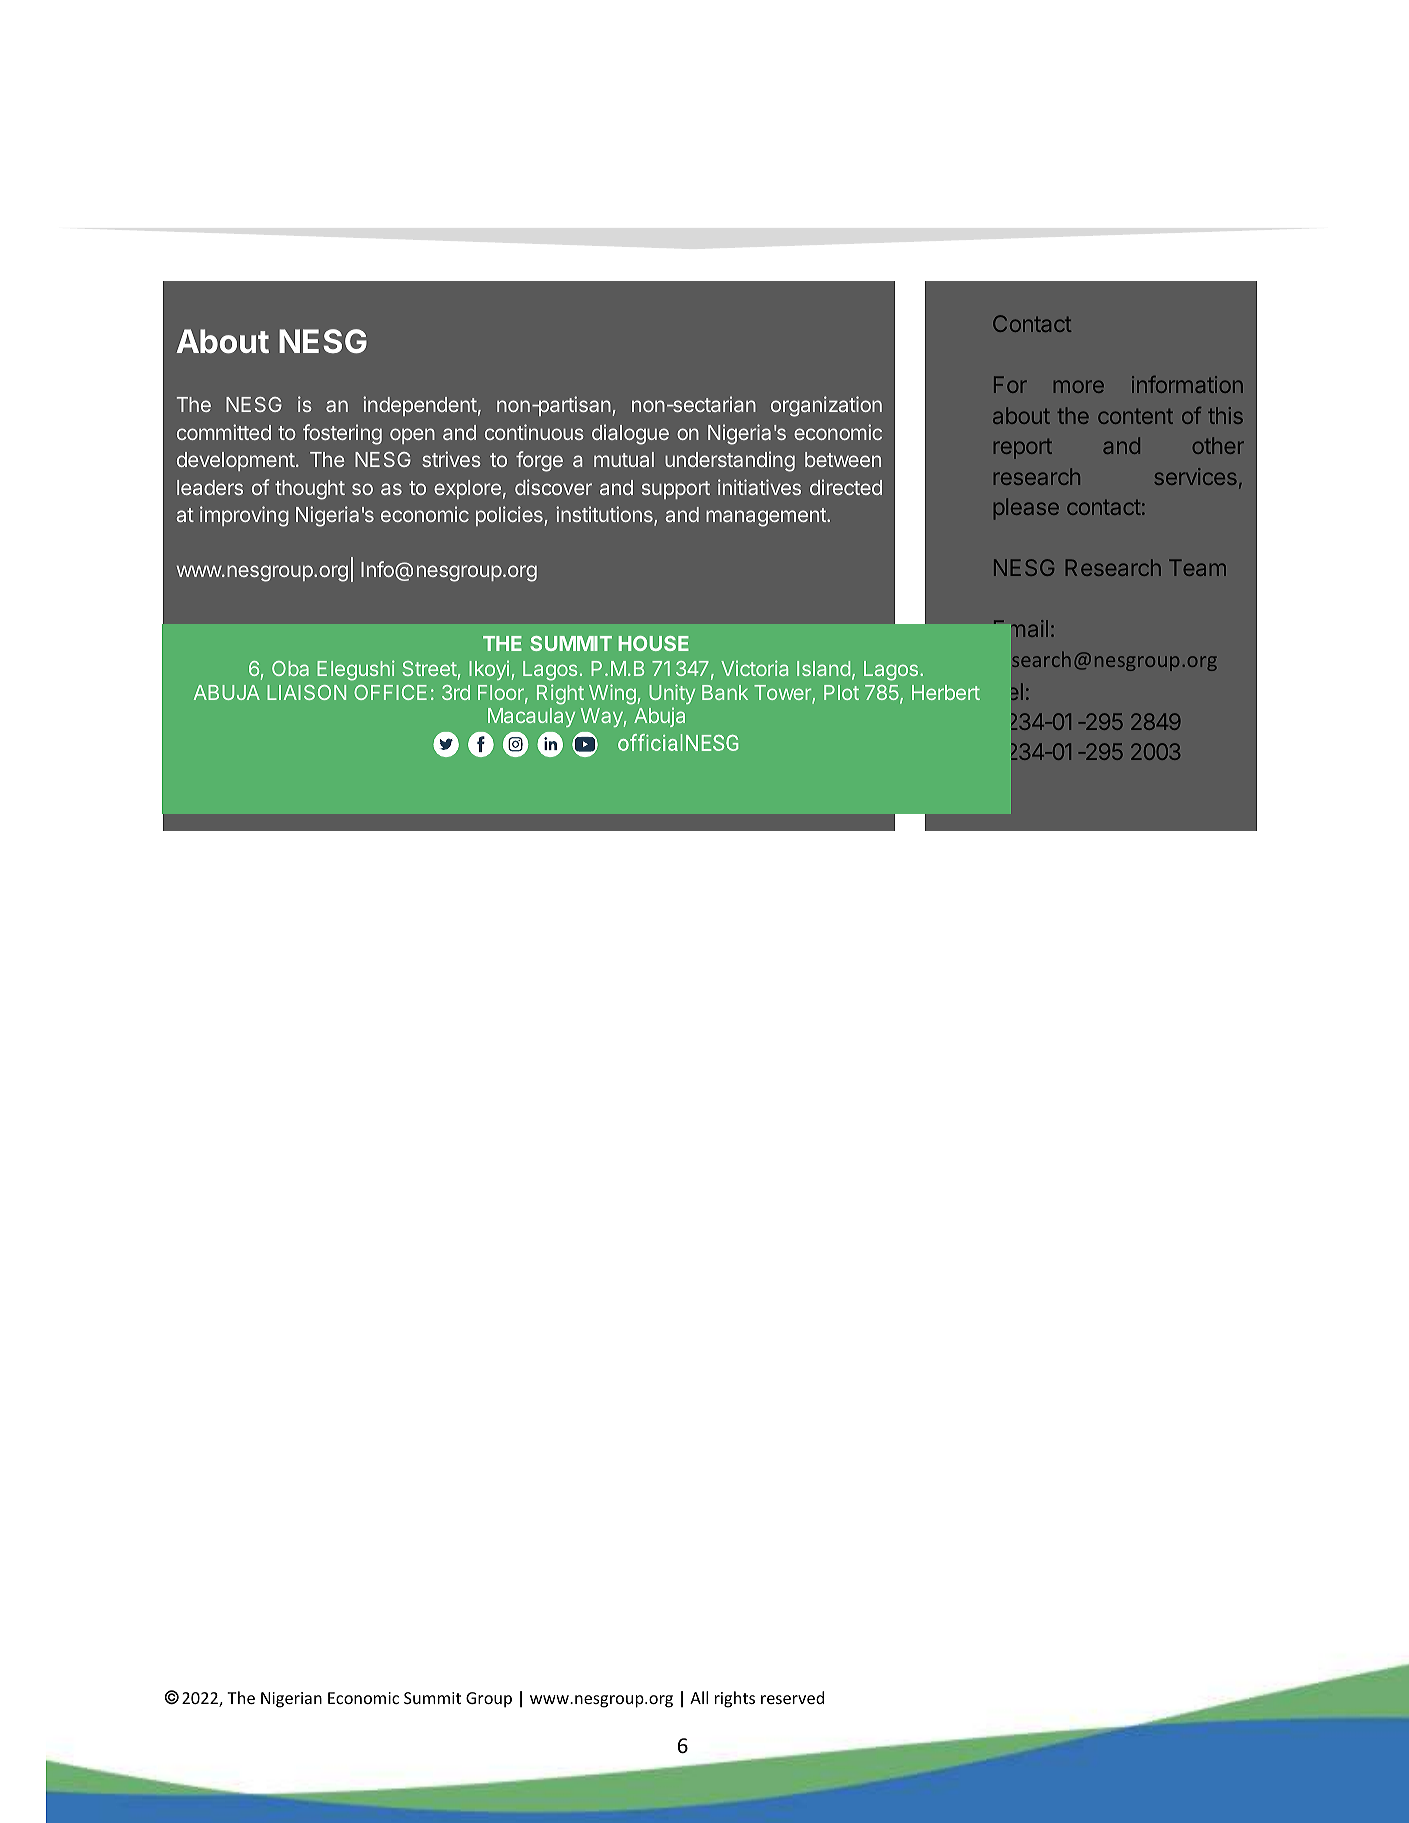 The image size is (1409, 1823). Describe the element at coordinates (342, 434) in the page. I see `fostering` at that location.
